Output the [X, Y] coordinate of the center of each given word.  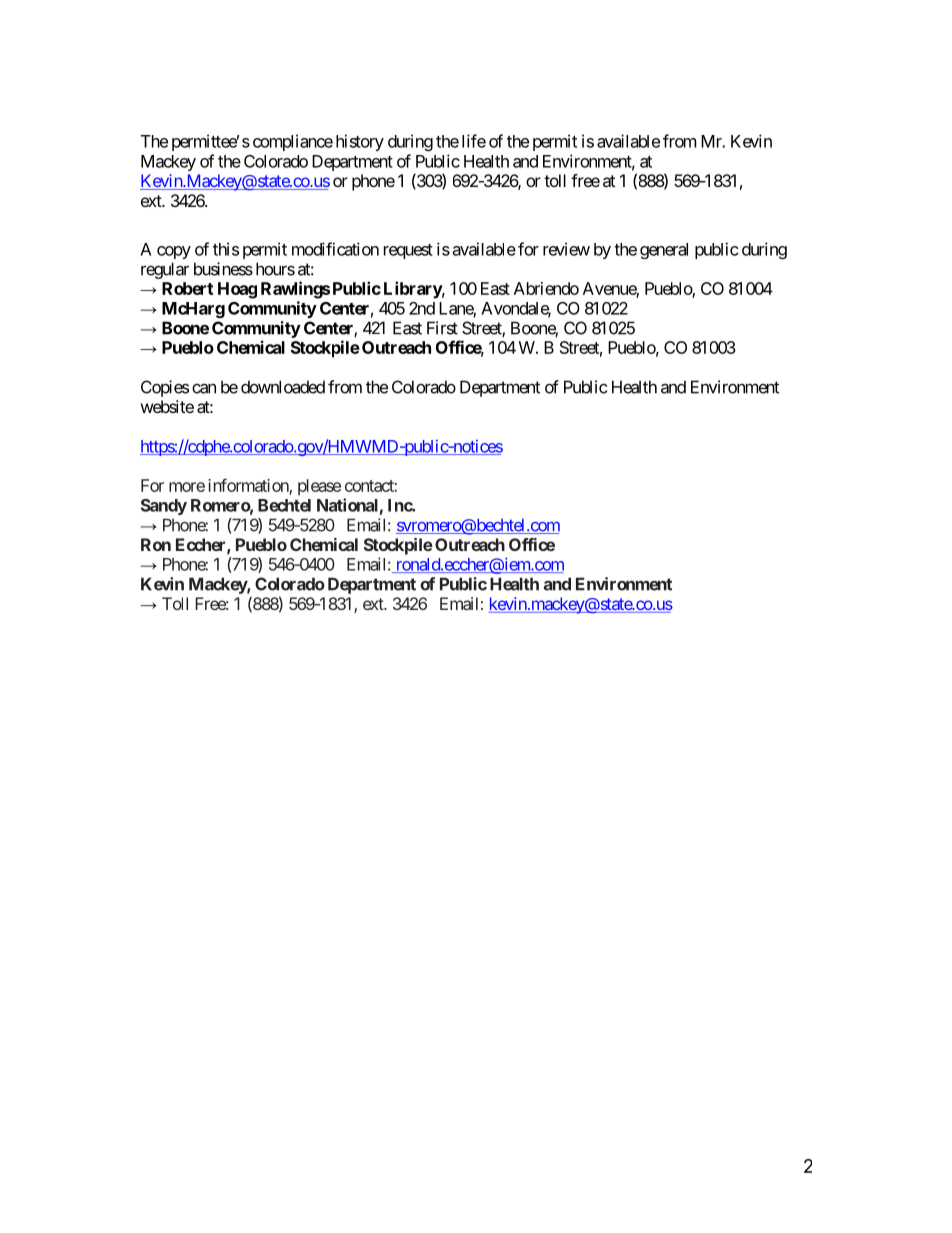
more [187, 487]
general [664, 251]
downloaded [283, 387]
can [204, 388]
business [223, 269]
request [408, 251]
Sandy [164, 507]
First [442, 328]
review [566, 249]
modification [335, 249]
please [319, 487]
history [360, 142]
